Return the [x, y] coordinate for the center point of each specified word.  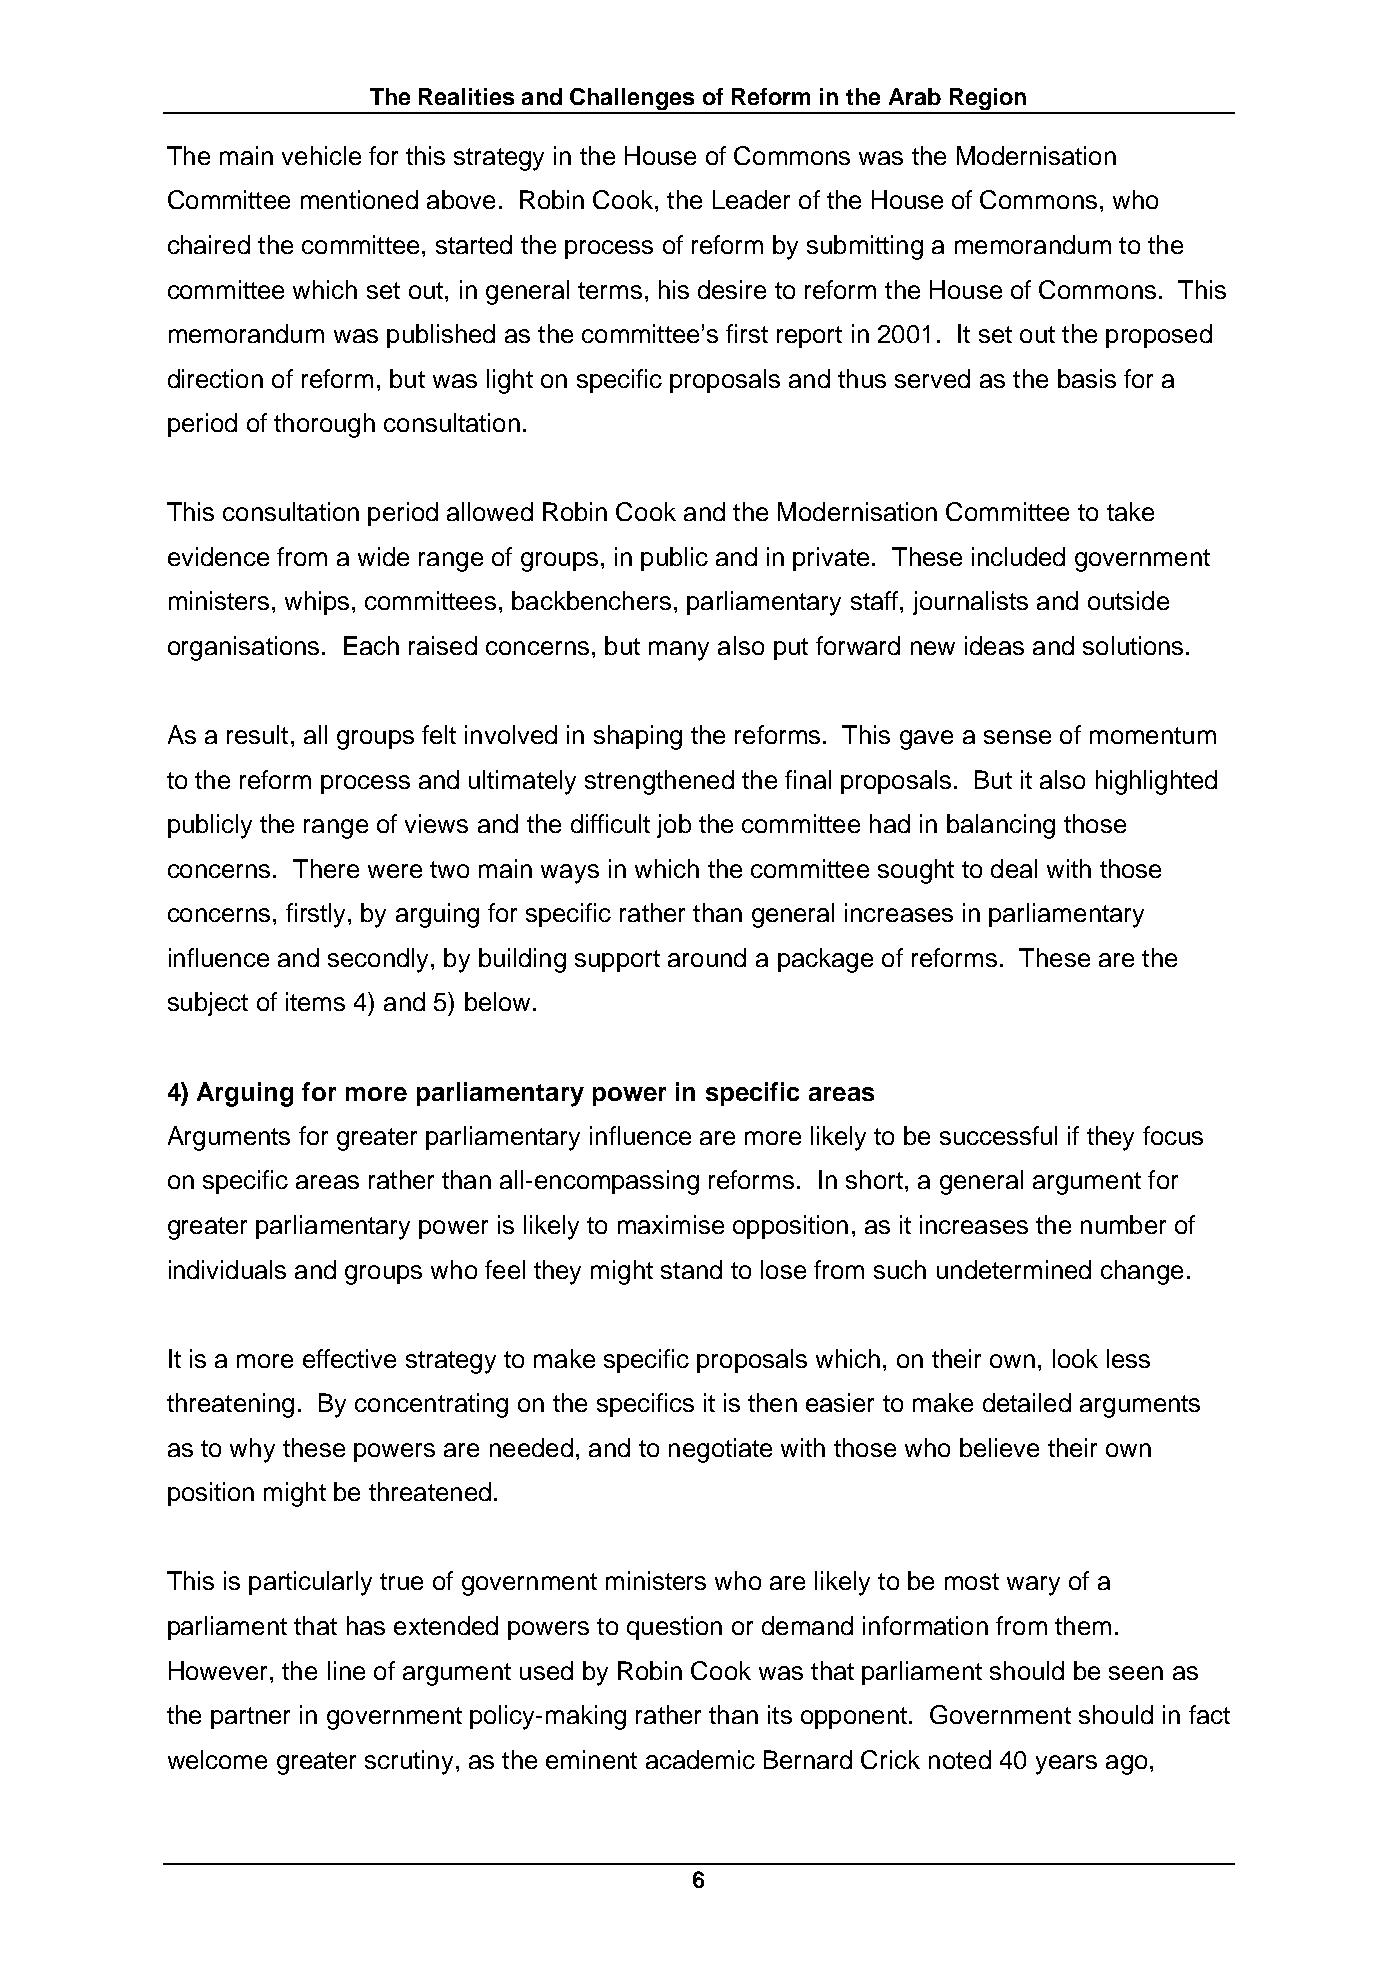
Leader [751, 199]
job [674, 826]
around [707, 957]
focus [1173, 1135]
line [346, 1670]
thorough [324, 425]
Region [988, 100]
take [1130, 511]
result [257, 734]
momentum [1153, 735]
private [831, 559]
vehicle [321, 155]
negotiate [720, 1450]
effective [349, 1358]
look [1075, 1358]
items [315, 1001]
